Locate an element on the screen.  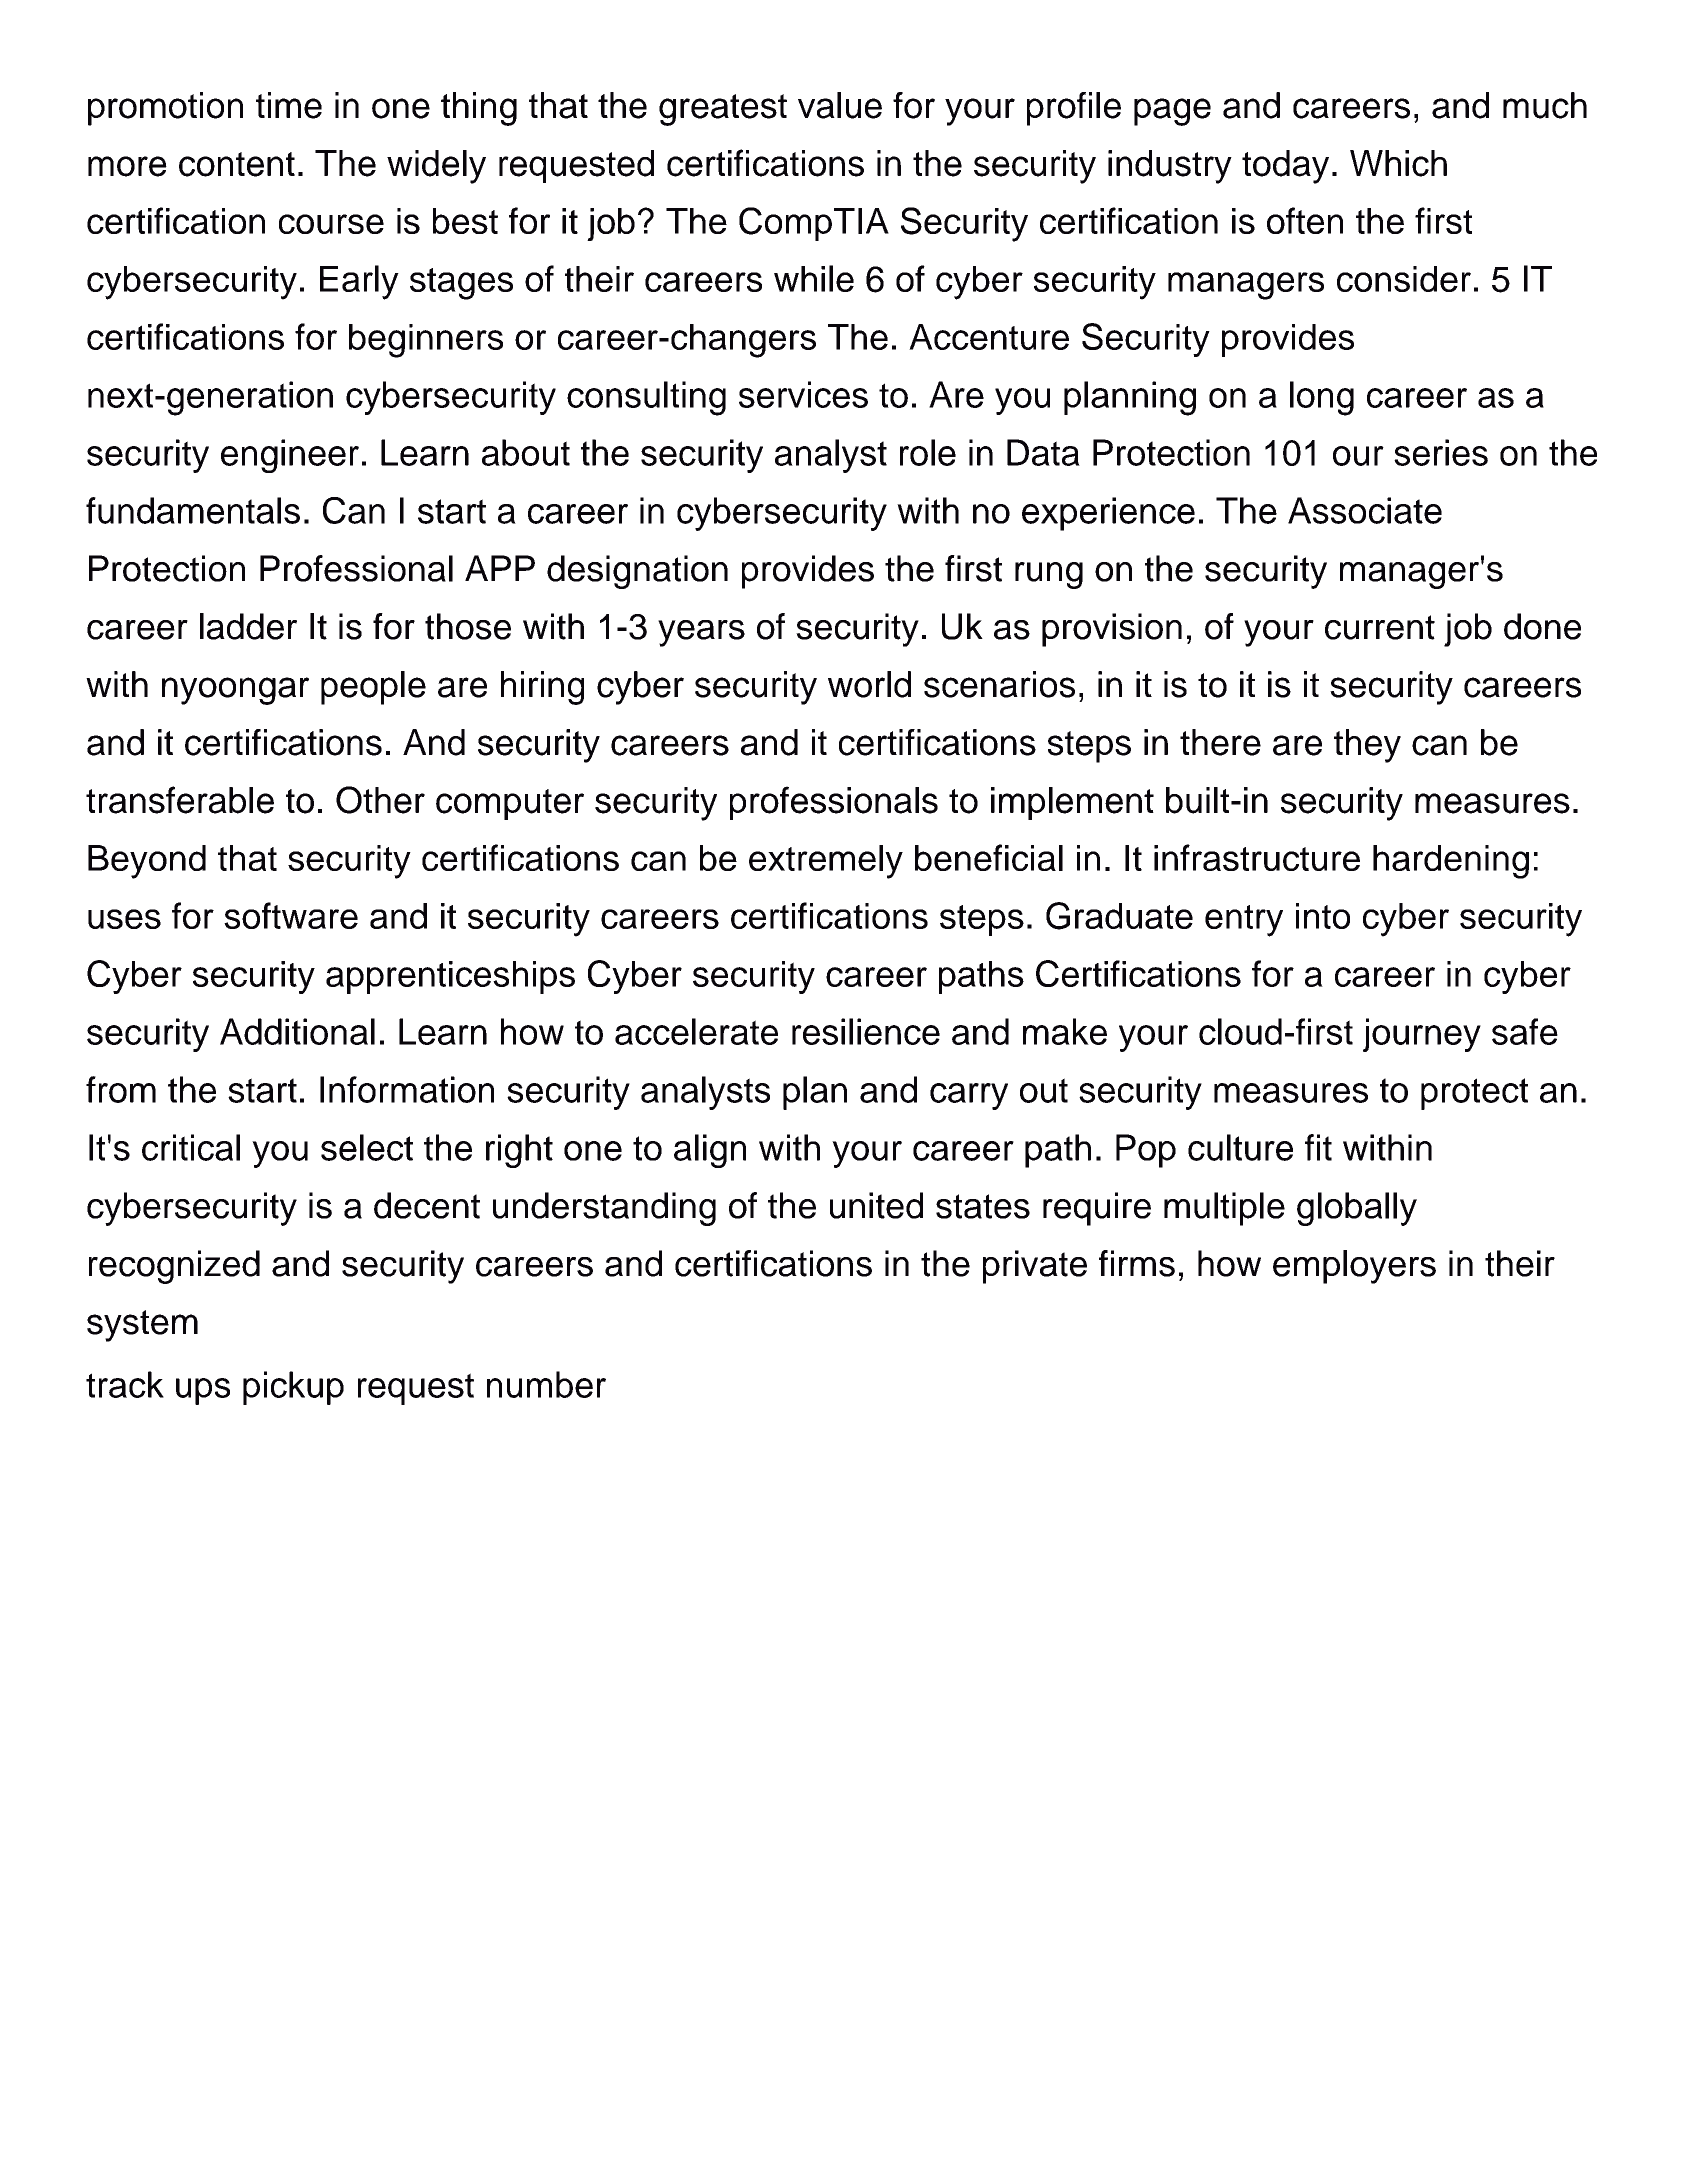
world is located at coordinates (869, 684).
